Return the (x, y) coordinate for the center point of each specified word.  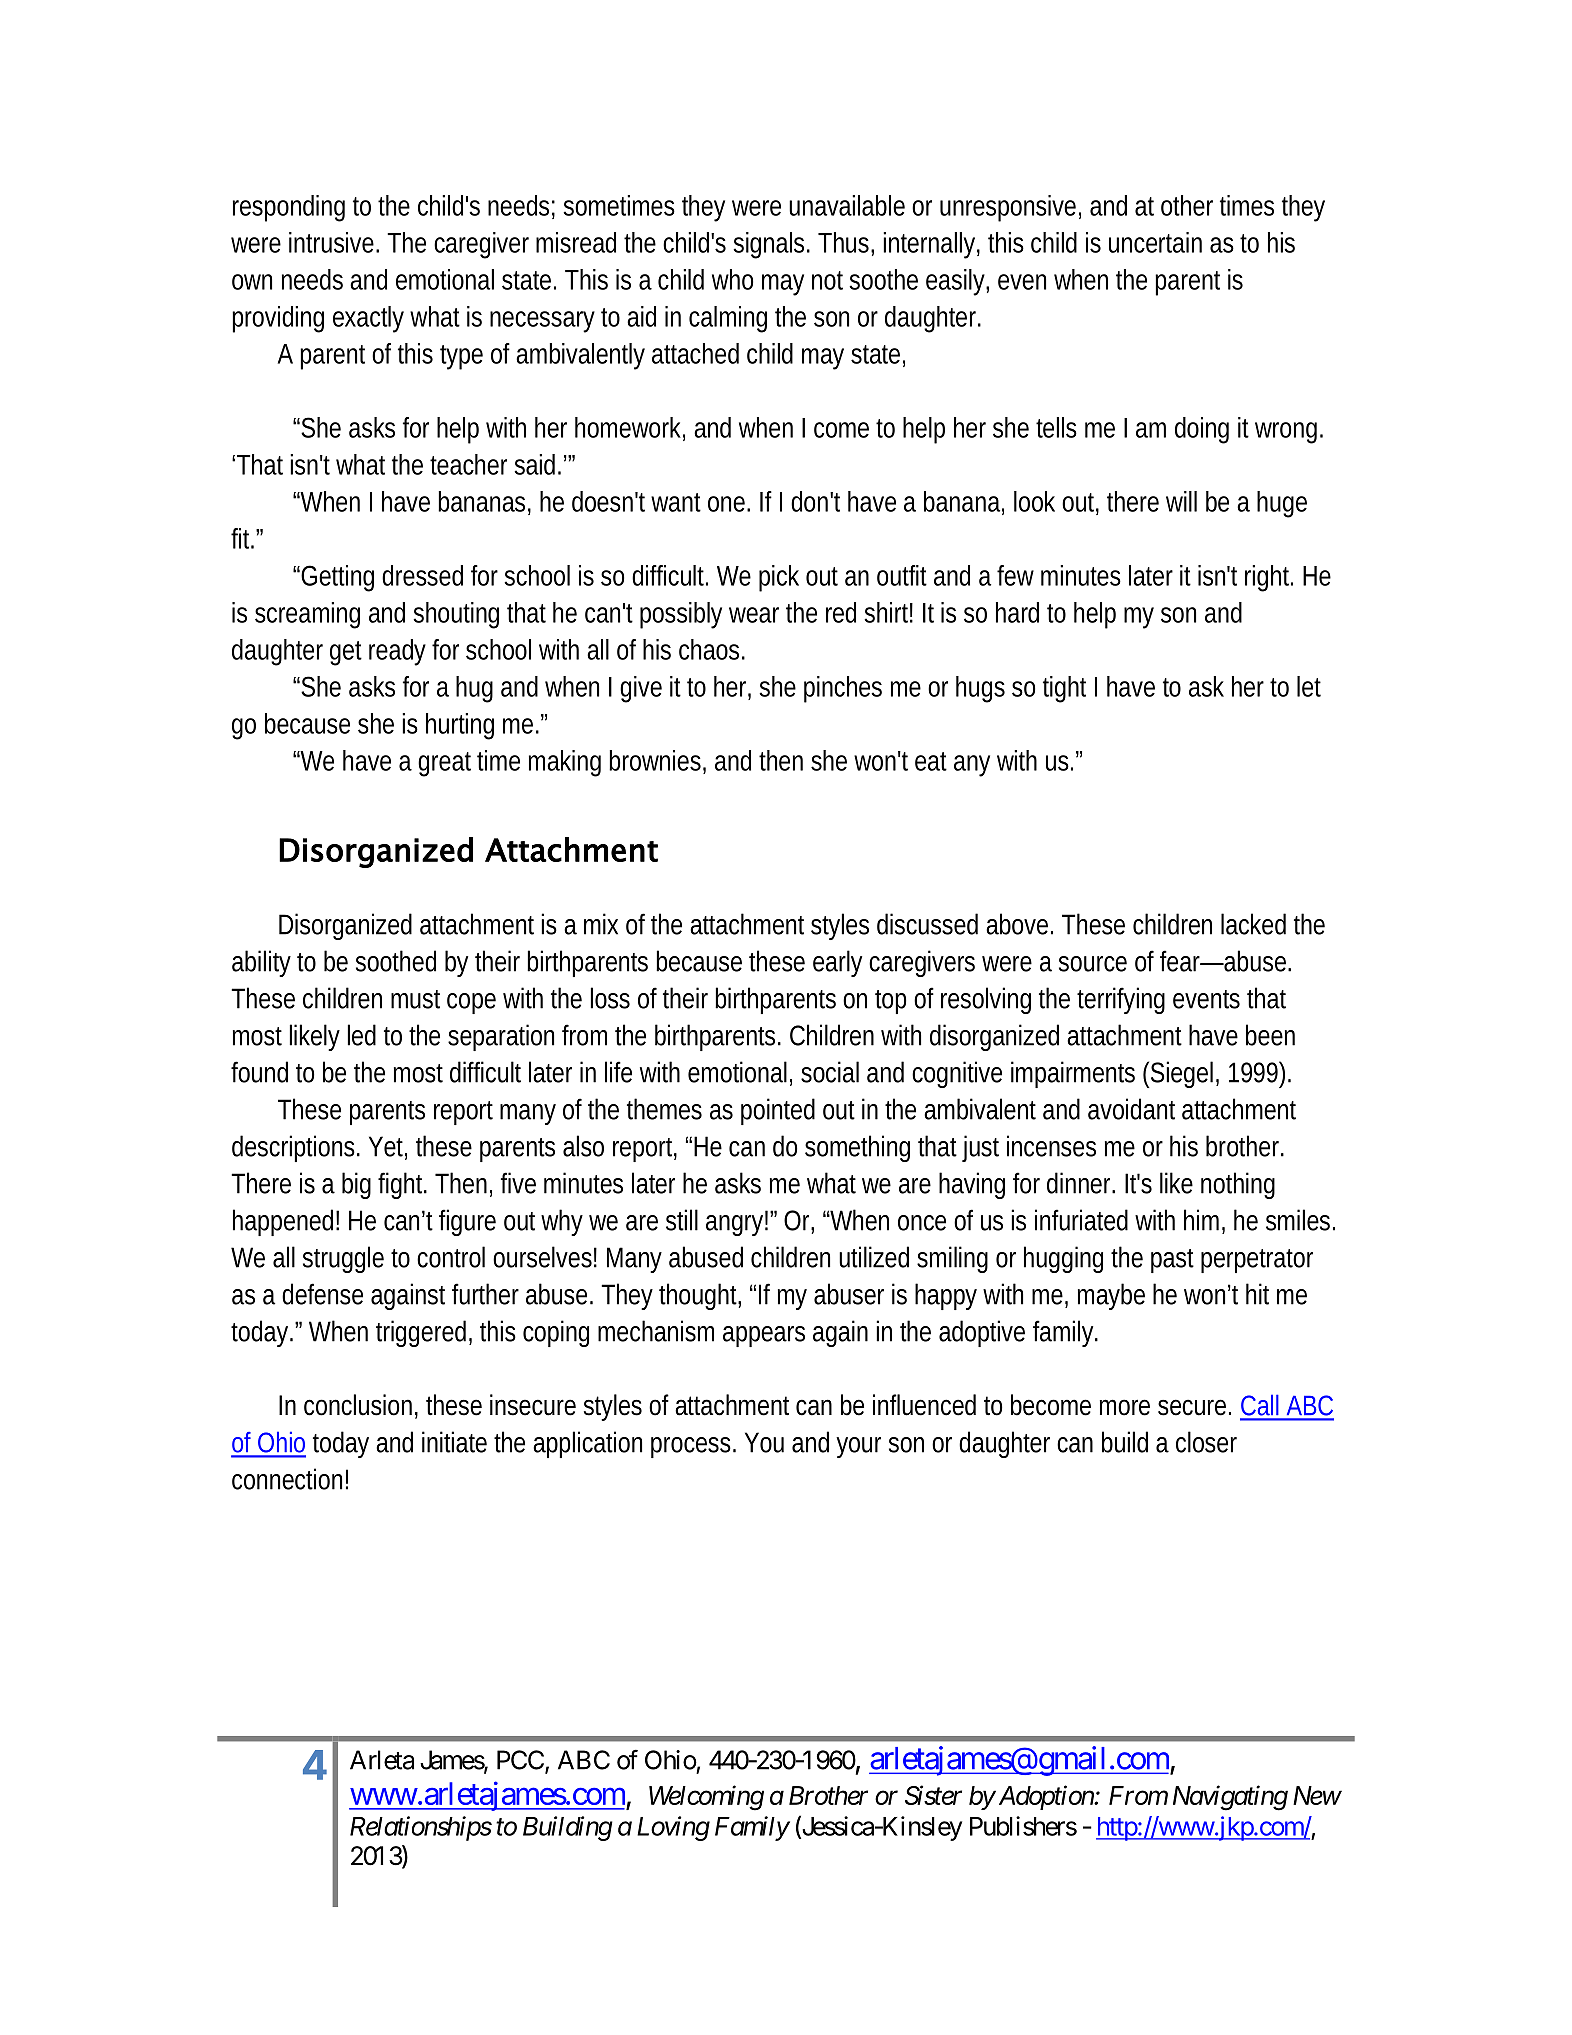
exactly (368, 319)
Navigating (1230, 1798)
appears (764, 1336)
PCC (520, 1760)
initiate (454, 1442)
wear (754, 615)
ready (397, 652)
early (837, 963)
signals (771, 245)
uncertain (1155, 242)
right (1269, 578)
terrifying (1121, 1000)
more (1125, 1407)
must (415, 999)
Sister (933, 1795)
